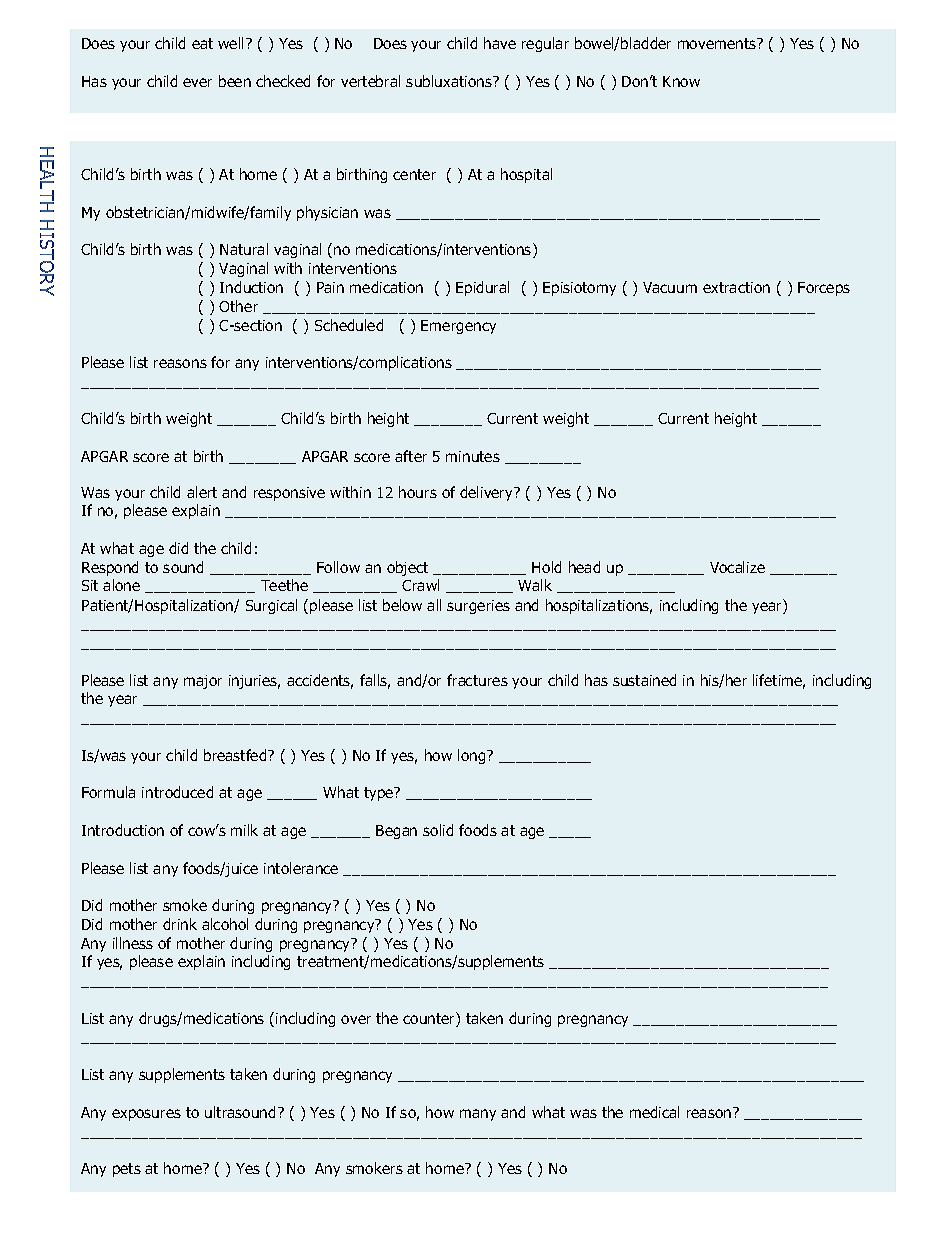 The image size is (952, 1233). What do you see at coordinates (473, 756) in the document?
I see `long` at bounding box center [473, 756].
